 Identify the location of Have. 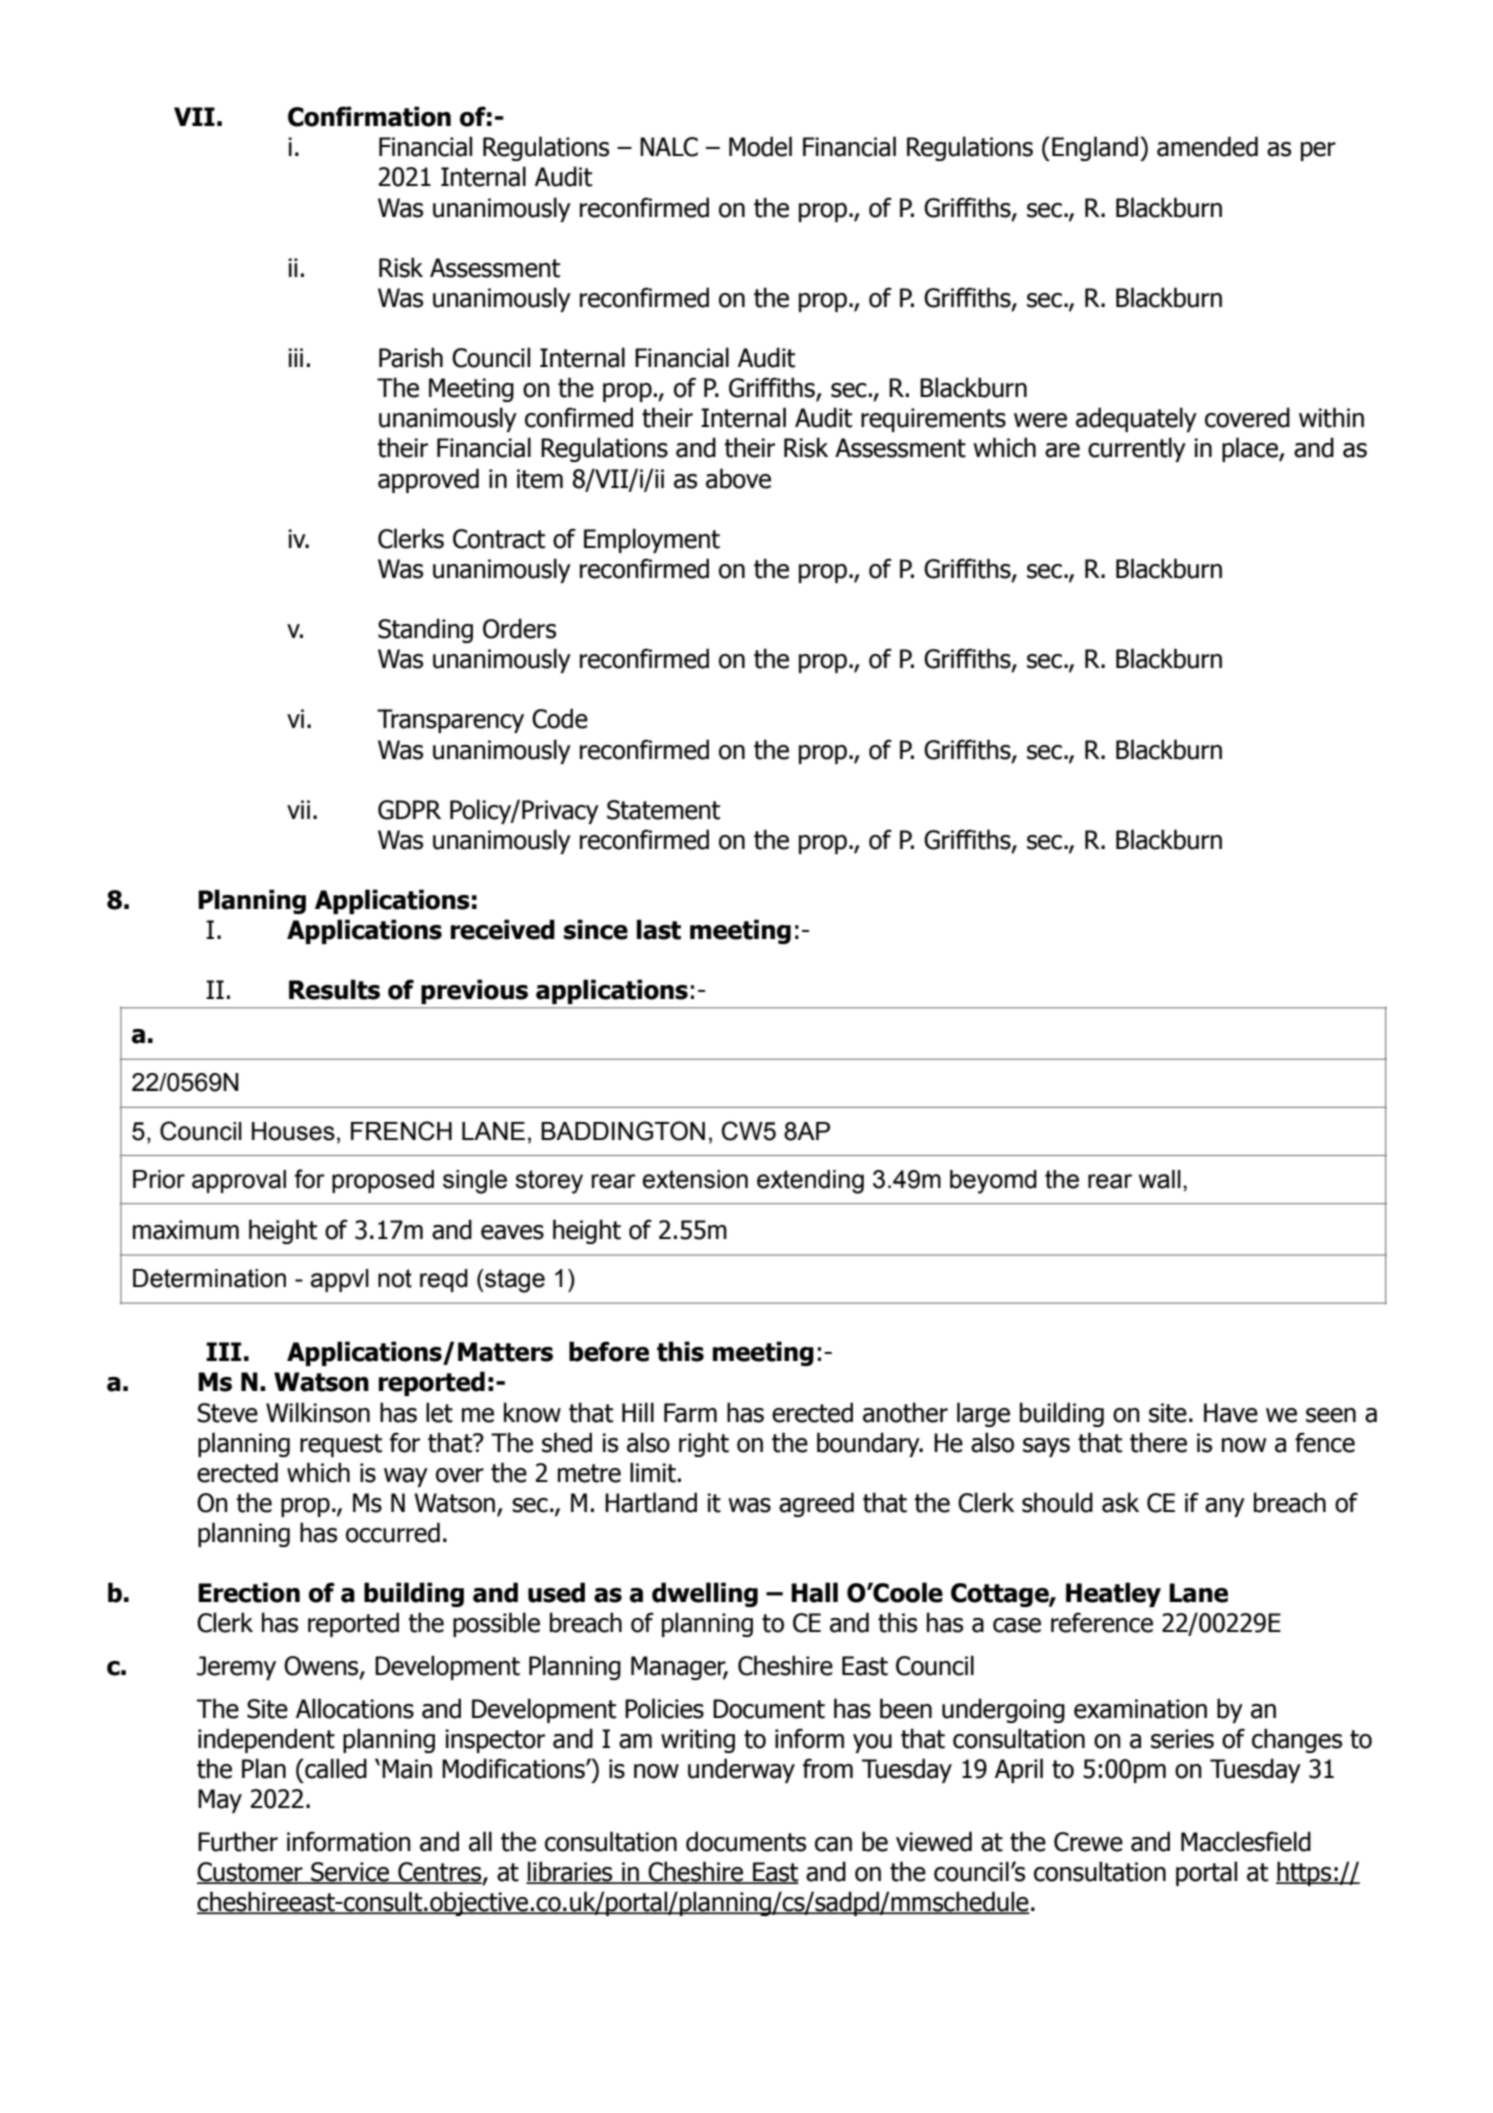
(1231, 1413).
